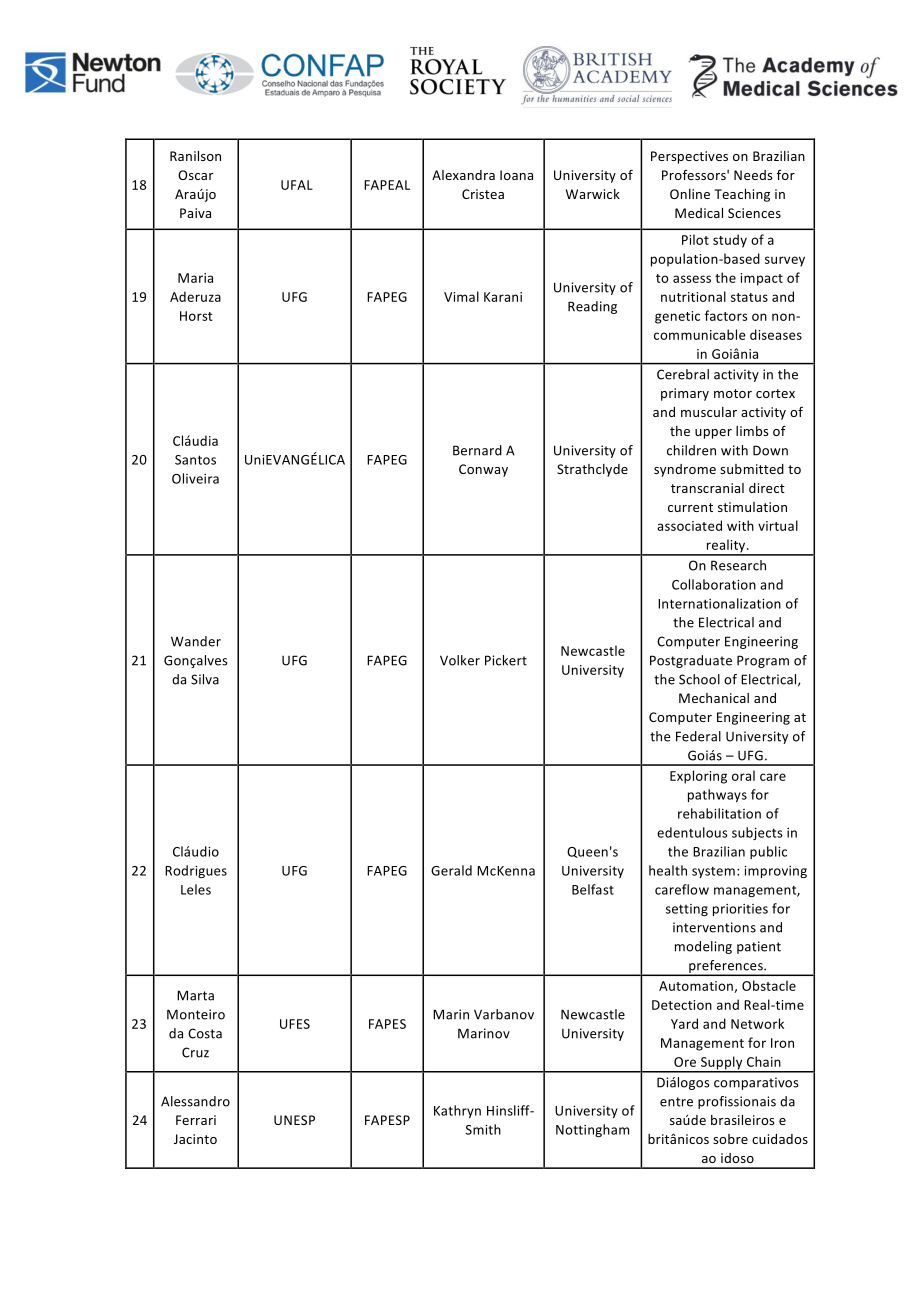 The height and width of the screenshot is (1308, 924). Describe the element at coordinates (195, 175) in the screenshot. I see `Oscar` at that location.
